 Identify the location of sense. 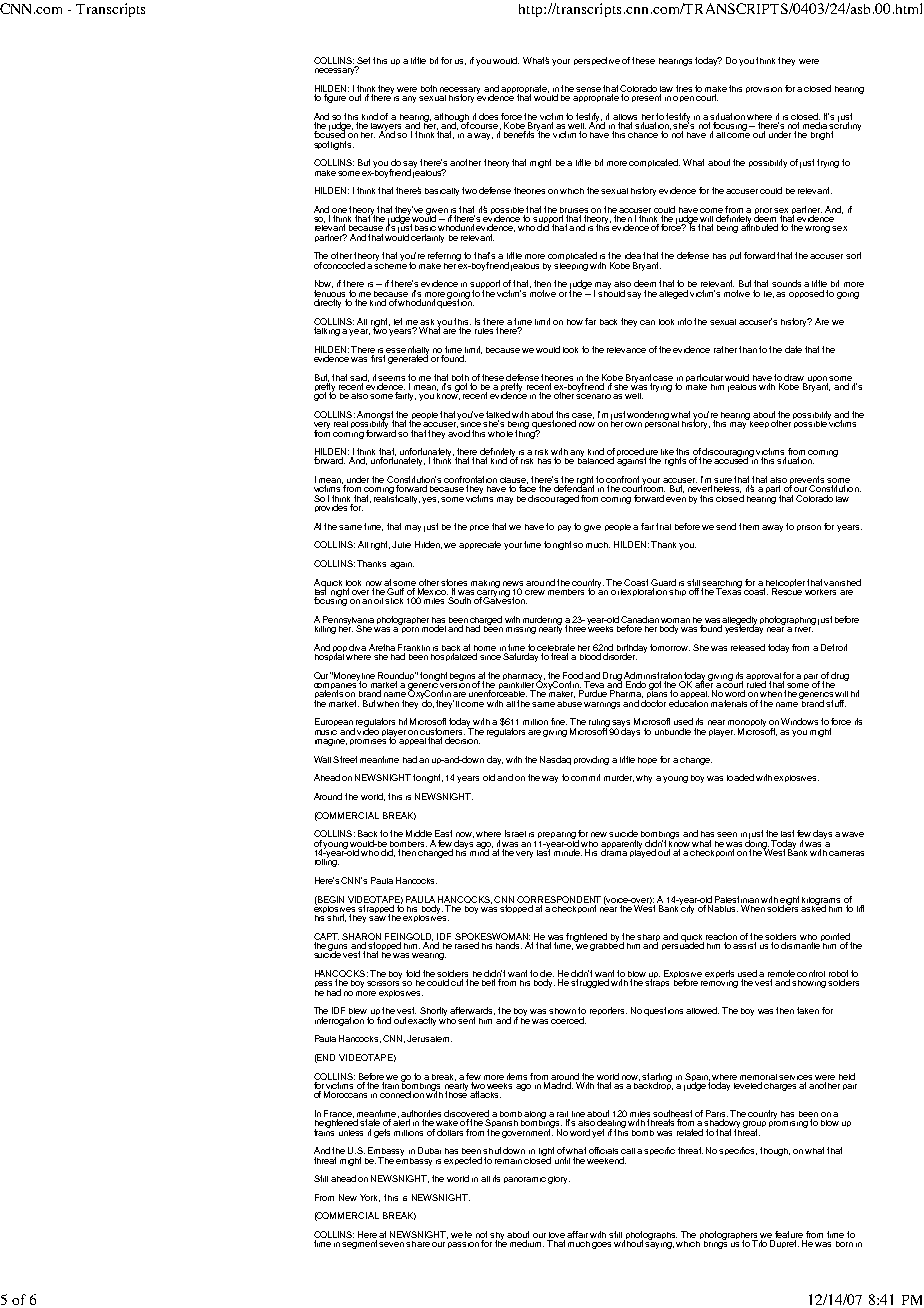
(588, 89).
